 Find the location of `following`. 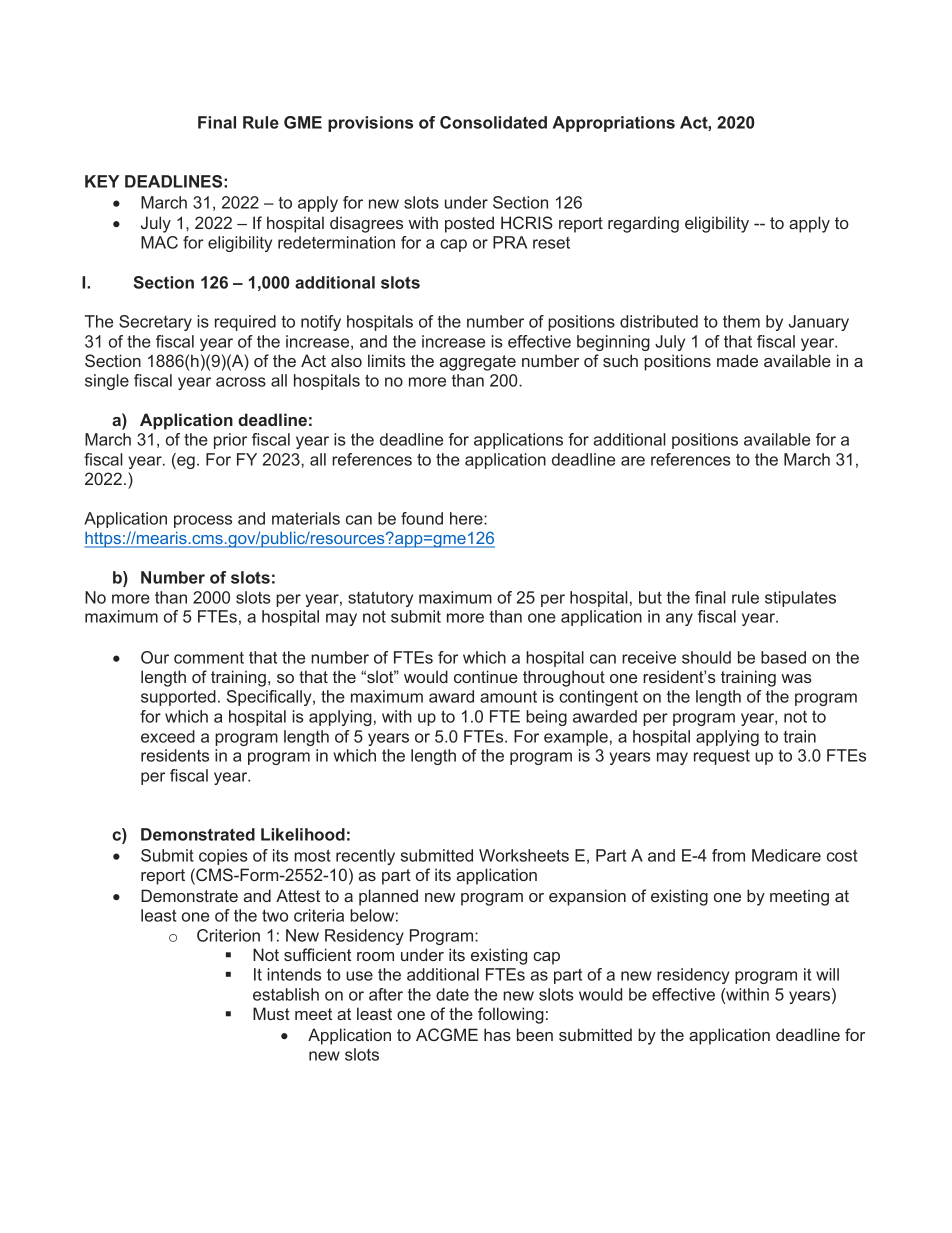

following is located at coordinates (511, 1015).
